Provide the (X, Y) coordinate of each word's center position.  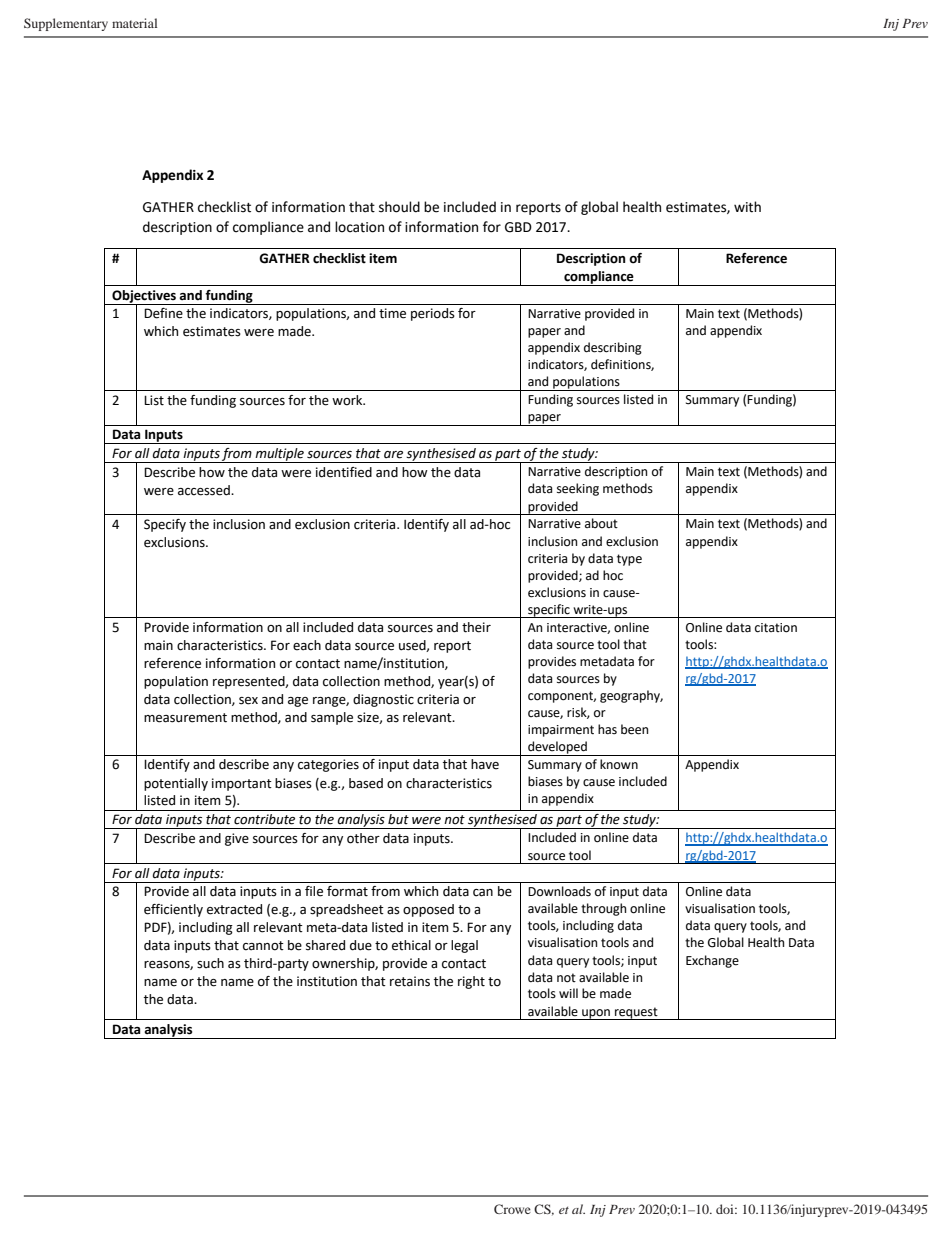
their (476, 627)
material (134, 23)
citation (776, 628)
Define (163, 313)
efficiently (173, 910)
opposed (428, 910)
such (210, 963)
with (747, 207)
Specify (165, 525)
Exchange (712, 961)
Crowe (512, 1209)
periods (433, 314)
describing (613, 348)
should (399, 207)
